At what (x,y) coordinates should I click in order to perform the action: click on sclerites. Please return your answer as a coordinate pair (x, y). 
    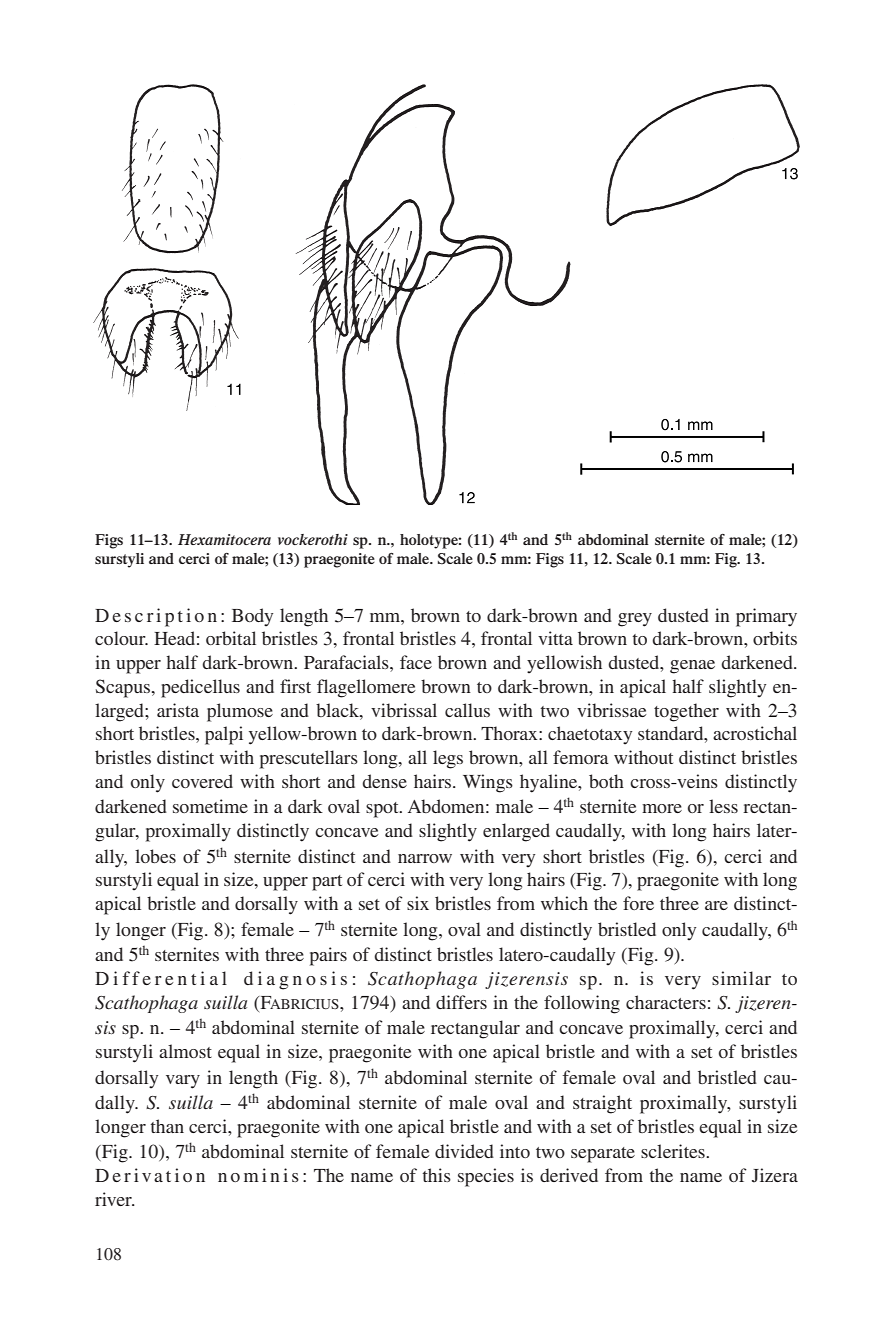
    Looking at the image, I should click on (674, 1151).
